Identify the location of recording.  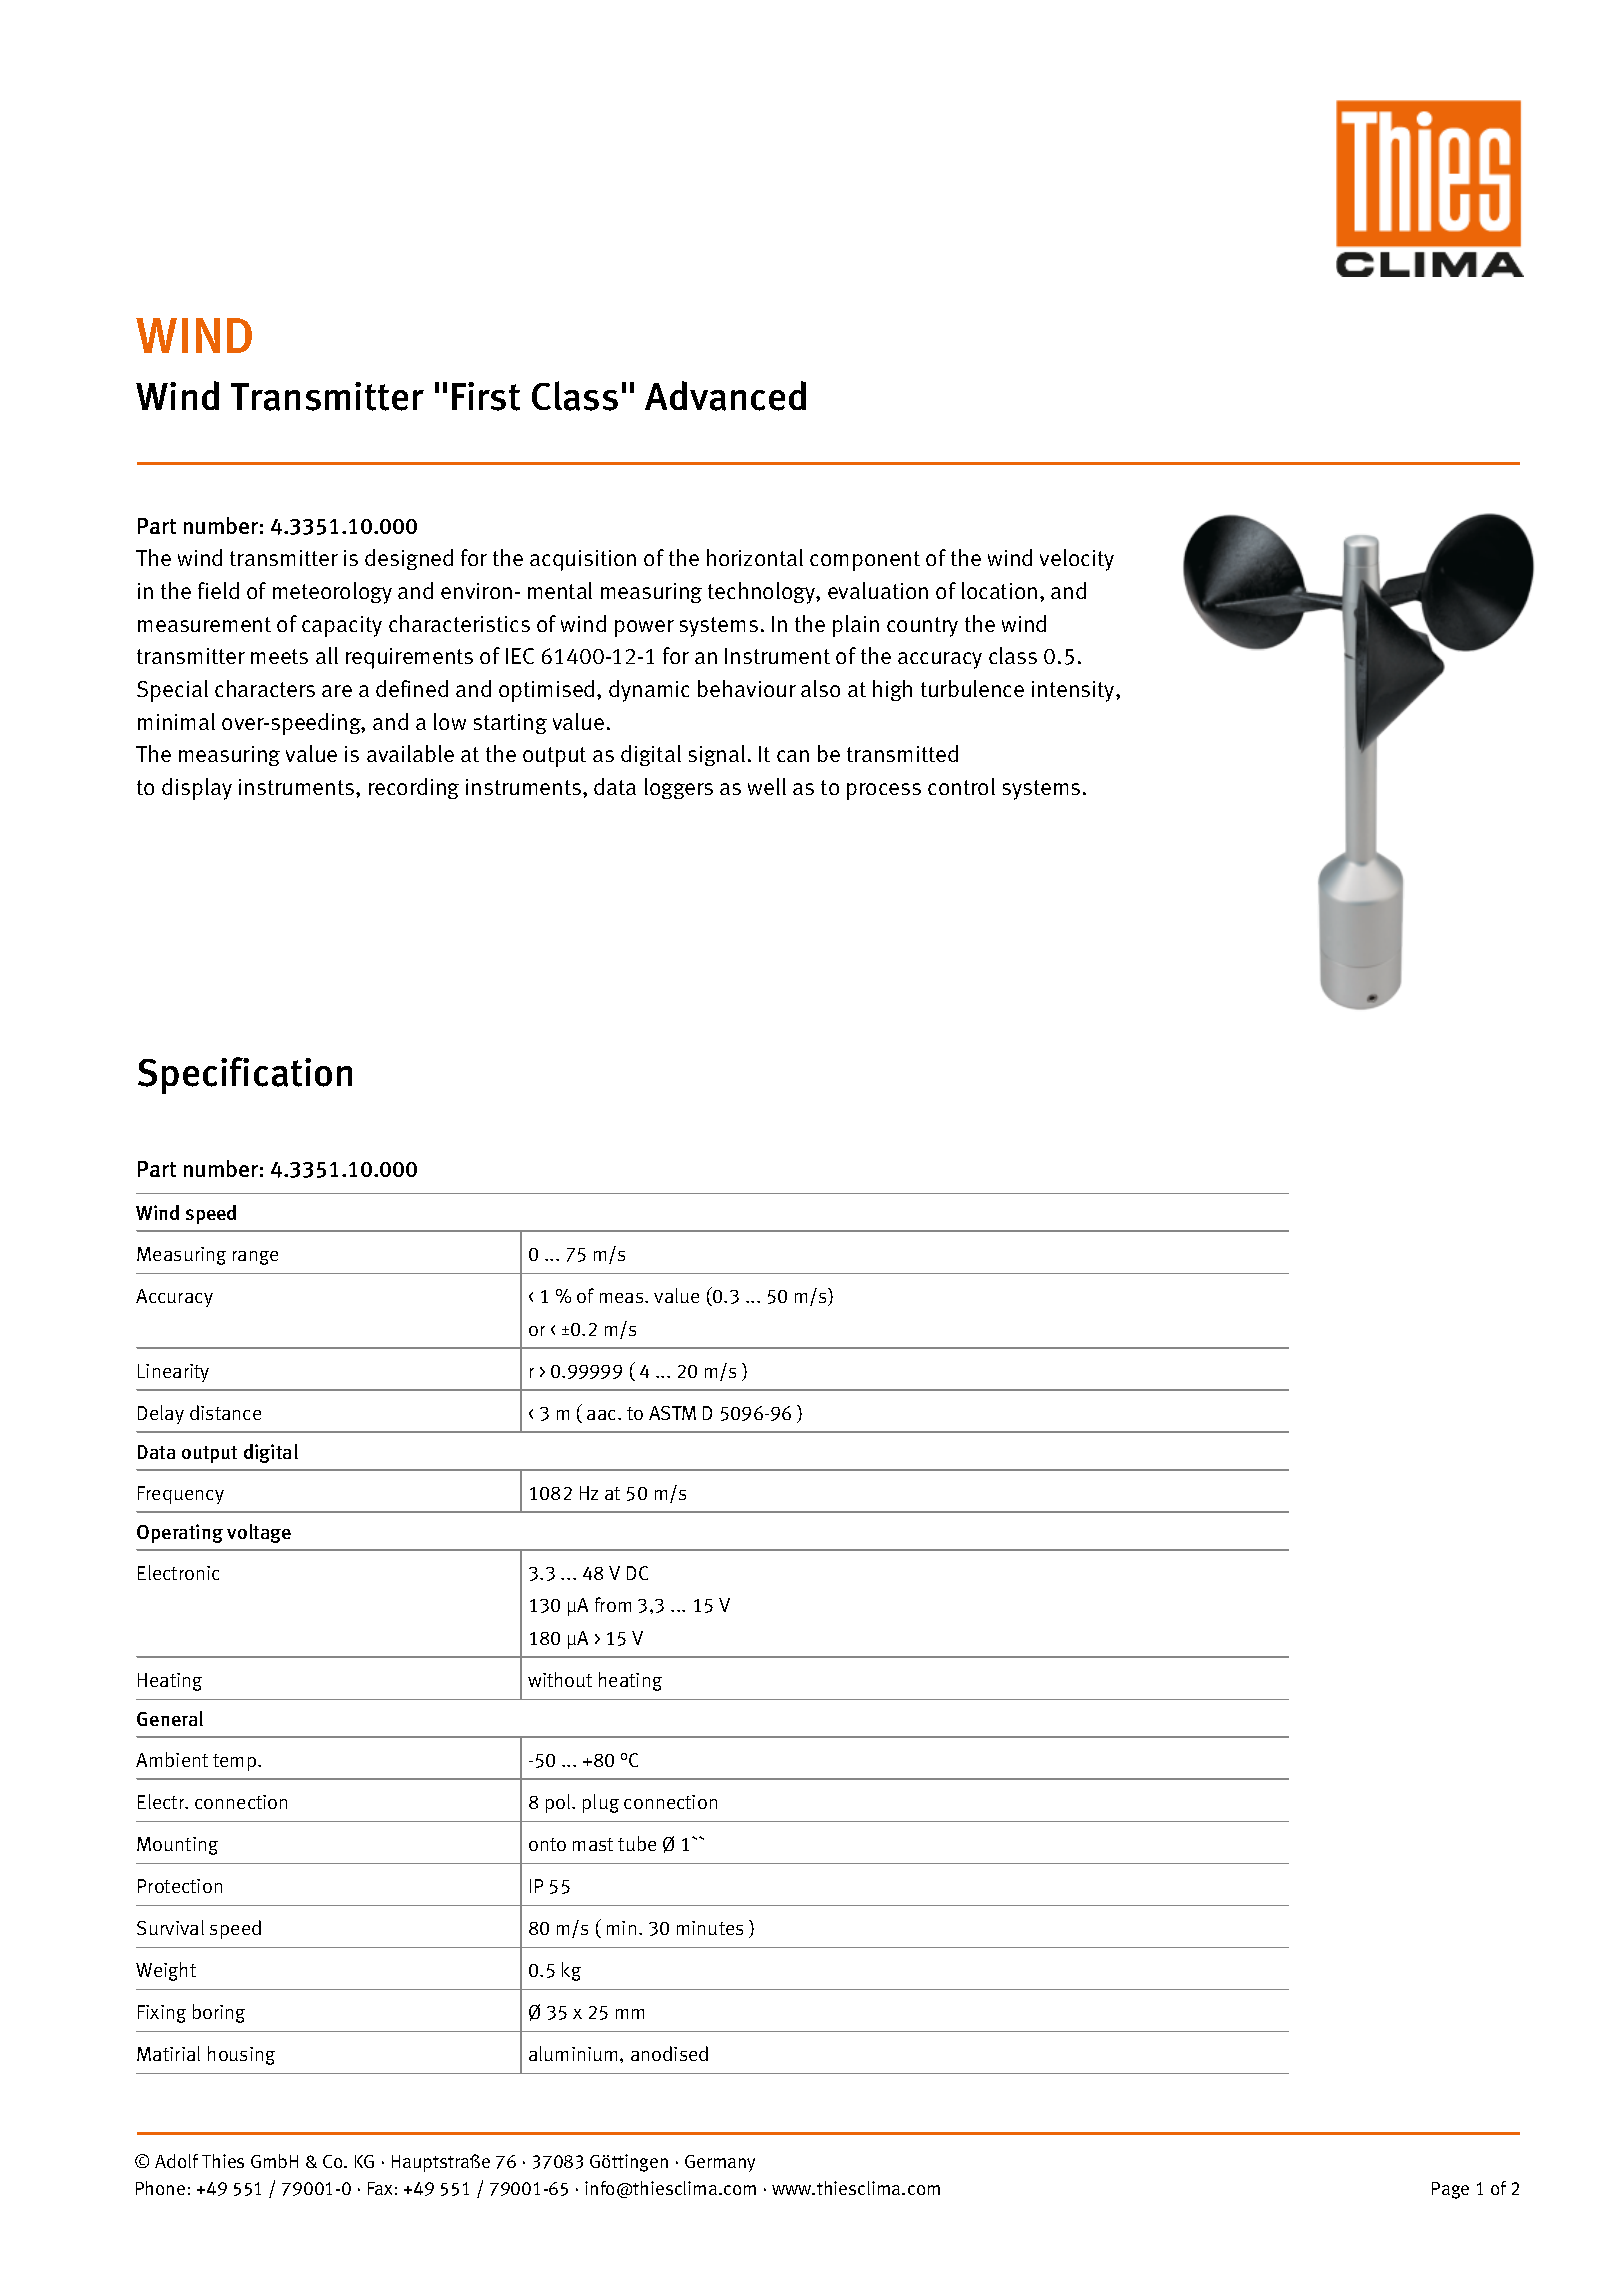
(414, 788).
